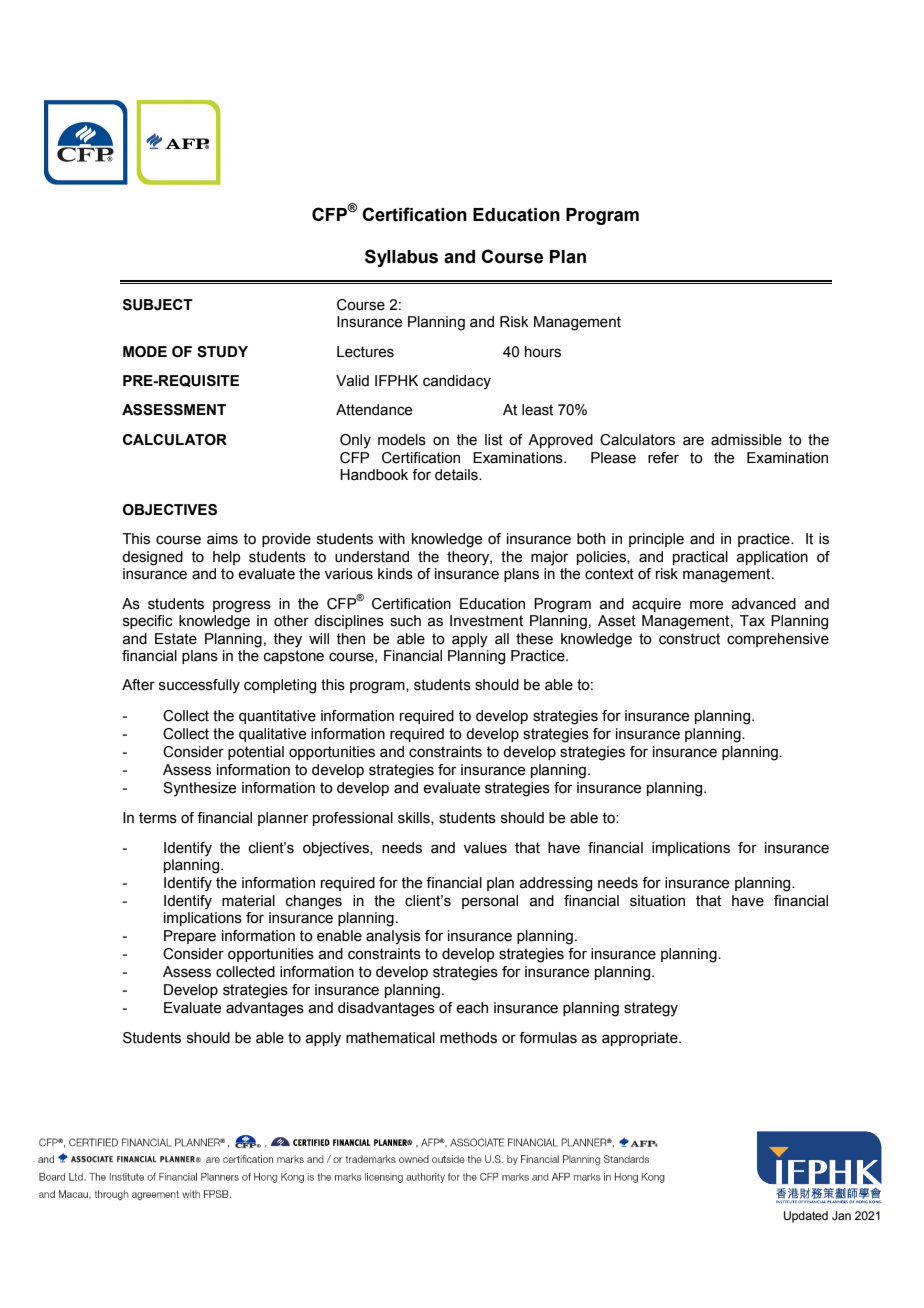 This screenshot has width=924, height=1308. What do you see at coordinates (256, 753) in the screenshot?
I see `potential` at bounding box center [256, 753].
